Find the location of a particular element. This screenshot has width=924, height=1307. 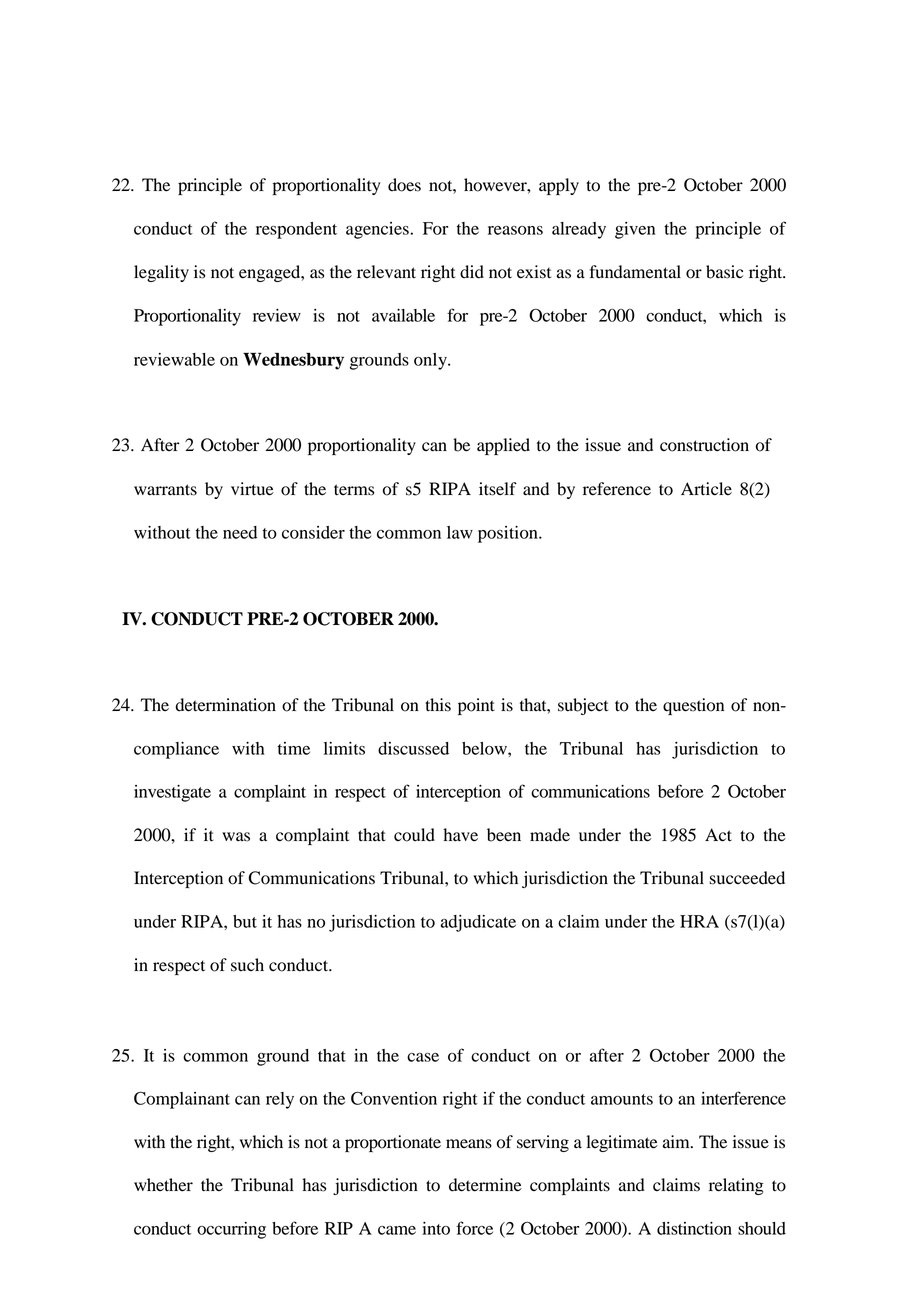

Act is located at coordinates (718, 835).
